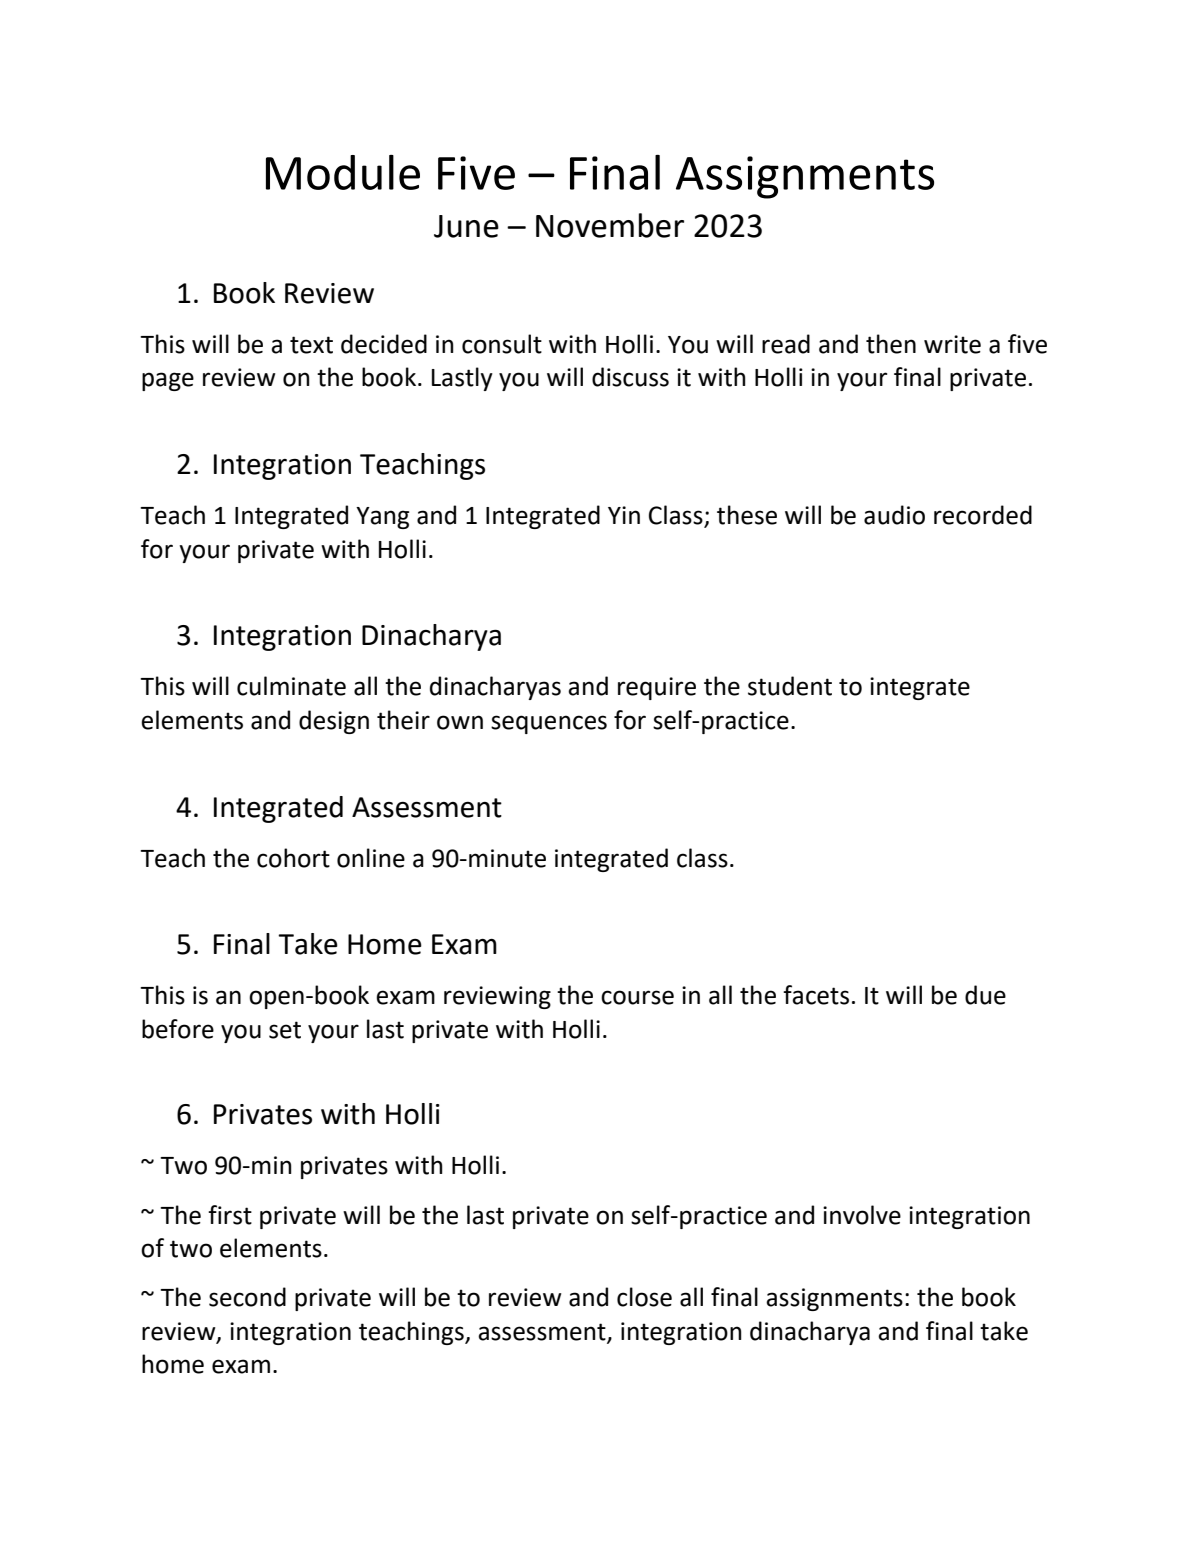 This screenshot has width=1198, height=1550. Describe the element at coordinates (790, 686) in the screenshot. I see `student` at that location.
